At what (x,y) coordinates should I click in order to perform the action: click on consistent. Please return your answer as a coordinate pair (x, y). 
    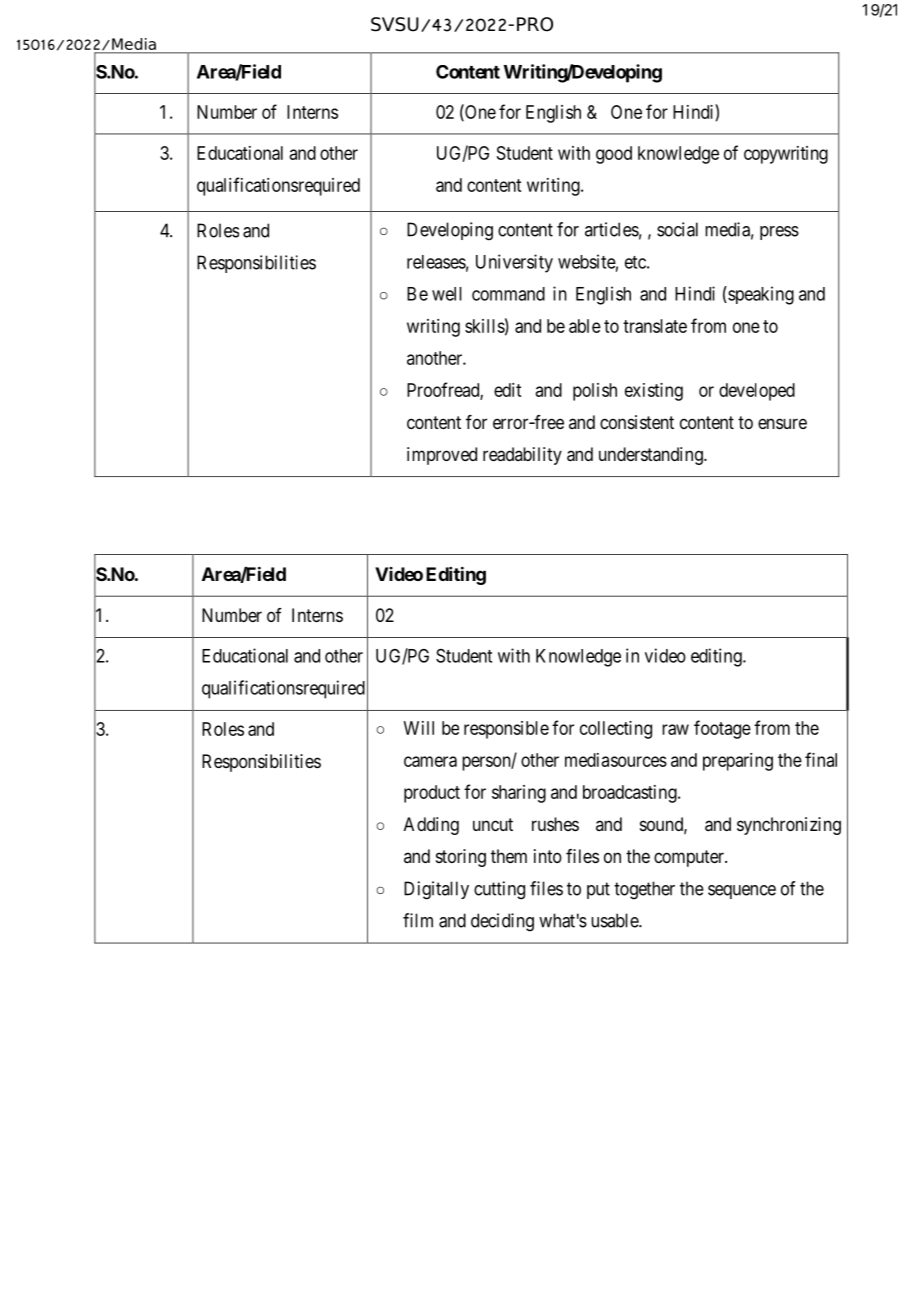
    Looking at the image, I should click on (637, 422).
